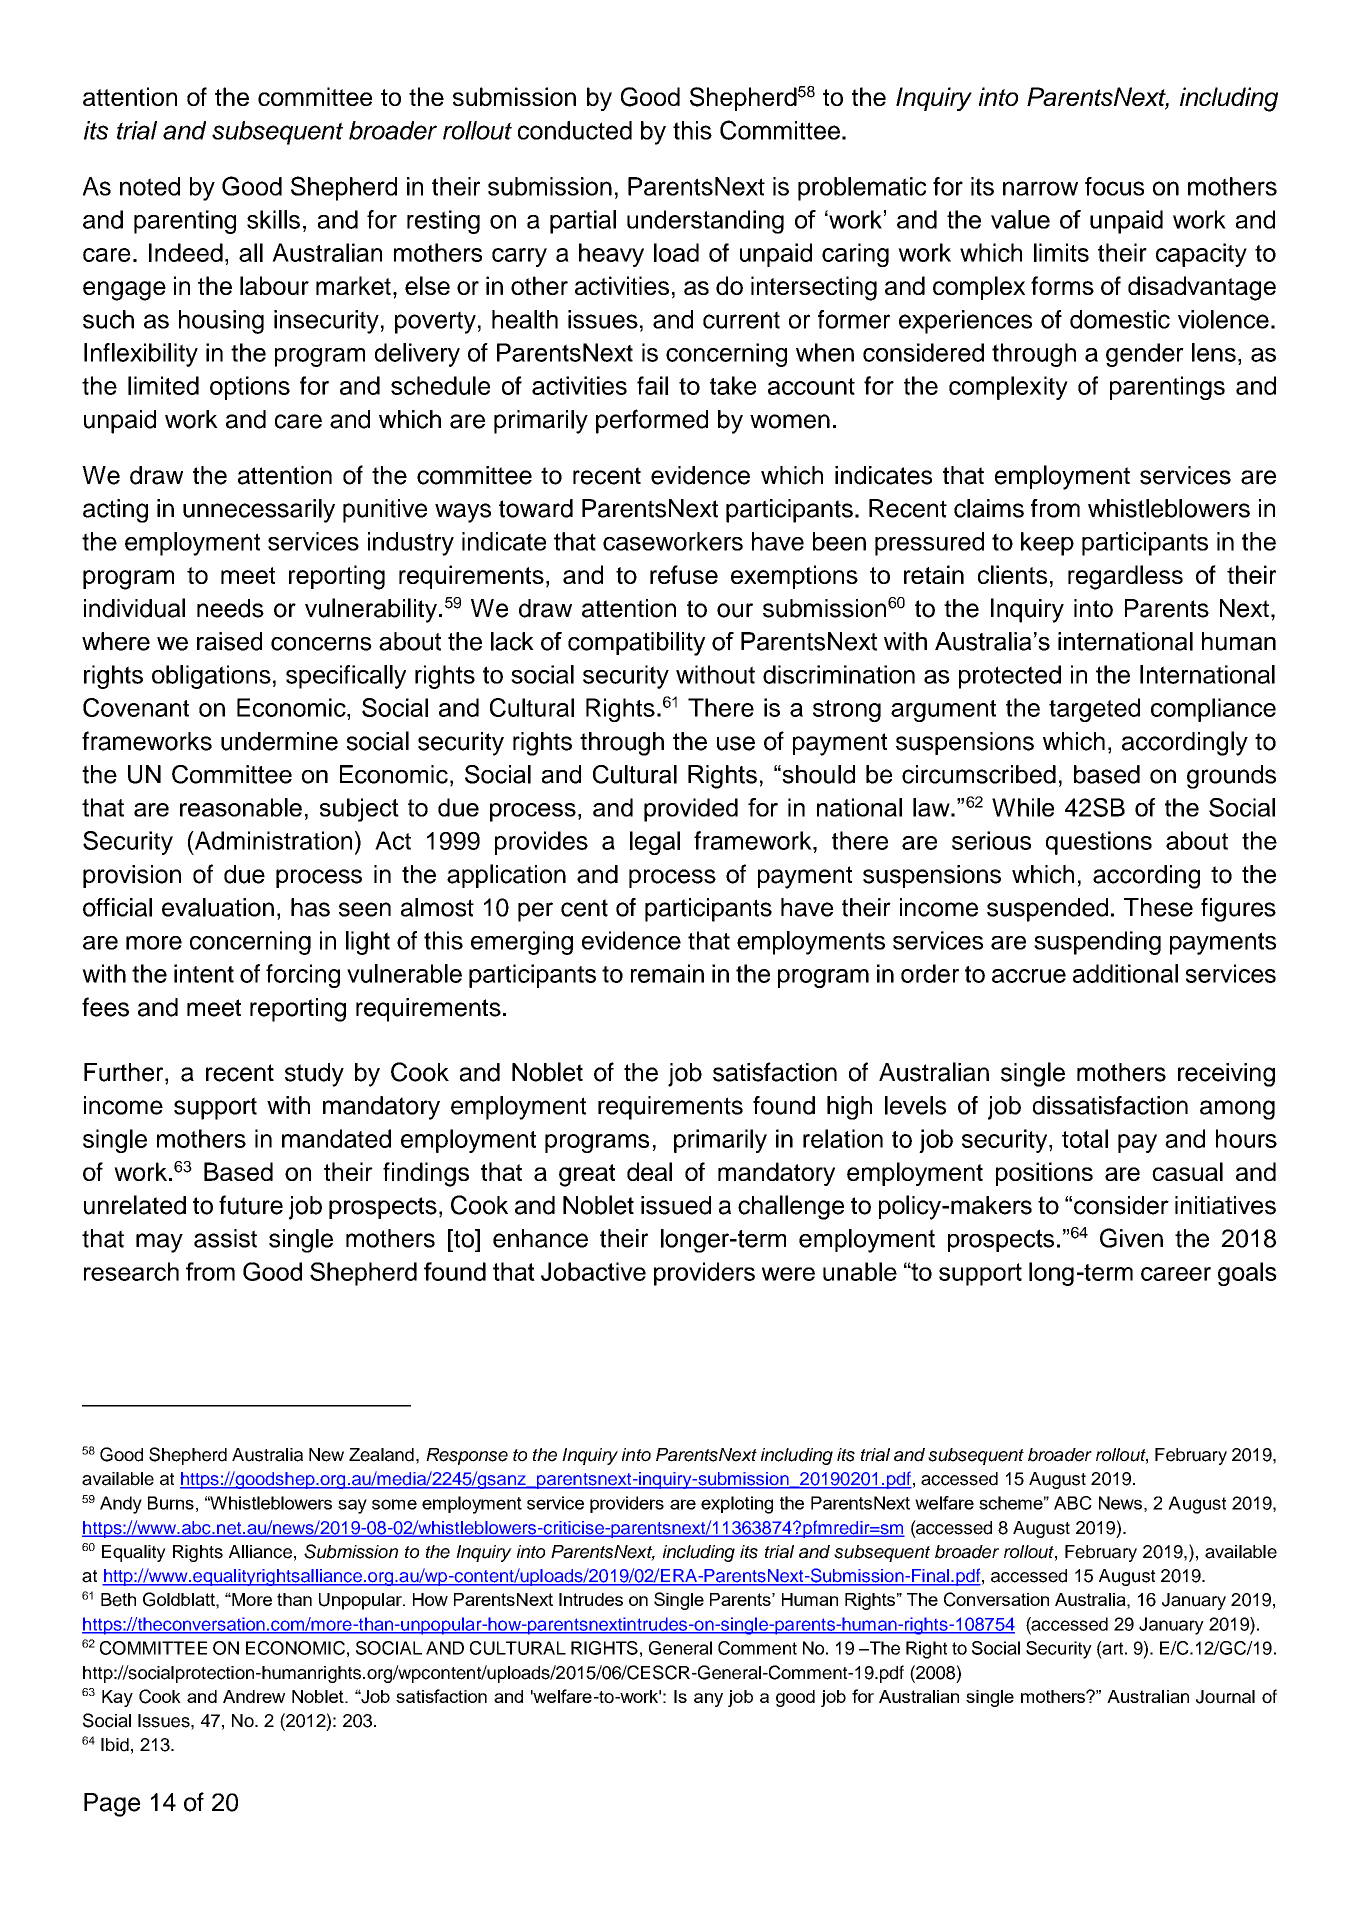 The width and height of the screenshot is (1359, 1924). What do you see at coordinates (1114, 186) in the screenshot?
I see `focus` at bounding box center [1114, 186].
